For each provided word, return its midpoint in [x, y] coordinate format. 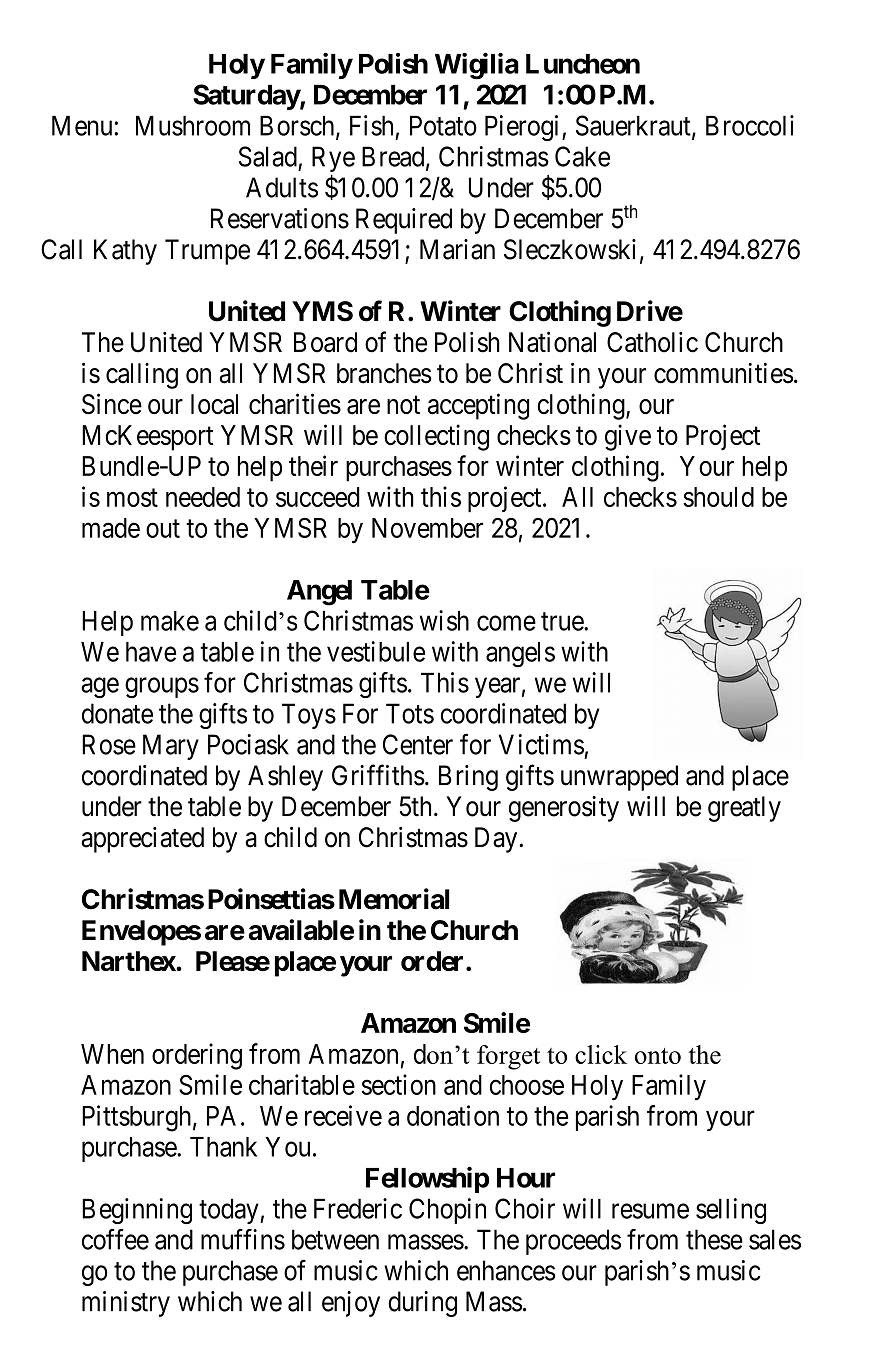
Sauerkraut [634, 126]
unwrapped [619, 778]
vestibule [376, 651]
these [714, 1239]
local [214, 404]
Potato [443, 125]
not [403, 405]
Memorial [394, 899]
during [422, 1304]
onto [657, 1056]
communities [723, 373]
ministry [126, 1304]
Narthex [129, 961]
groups [162, 688]
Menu [83, 125]
